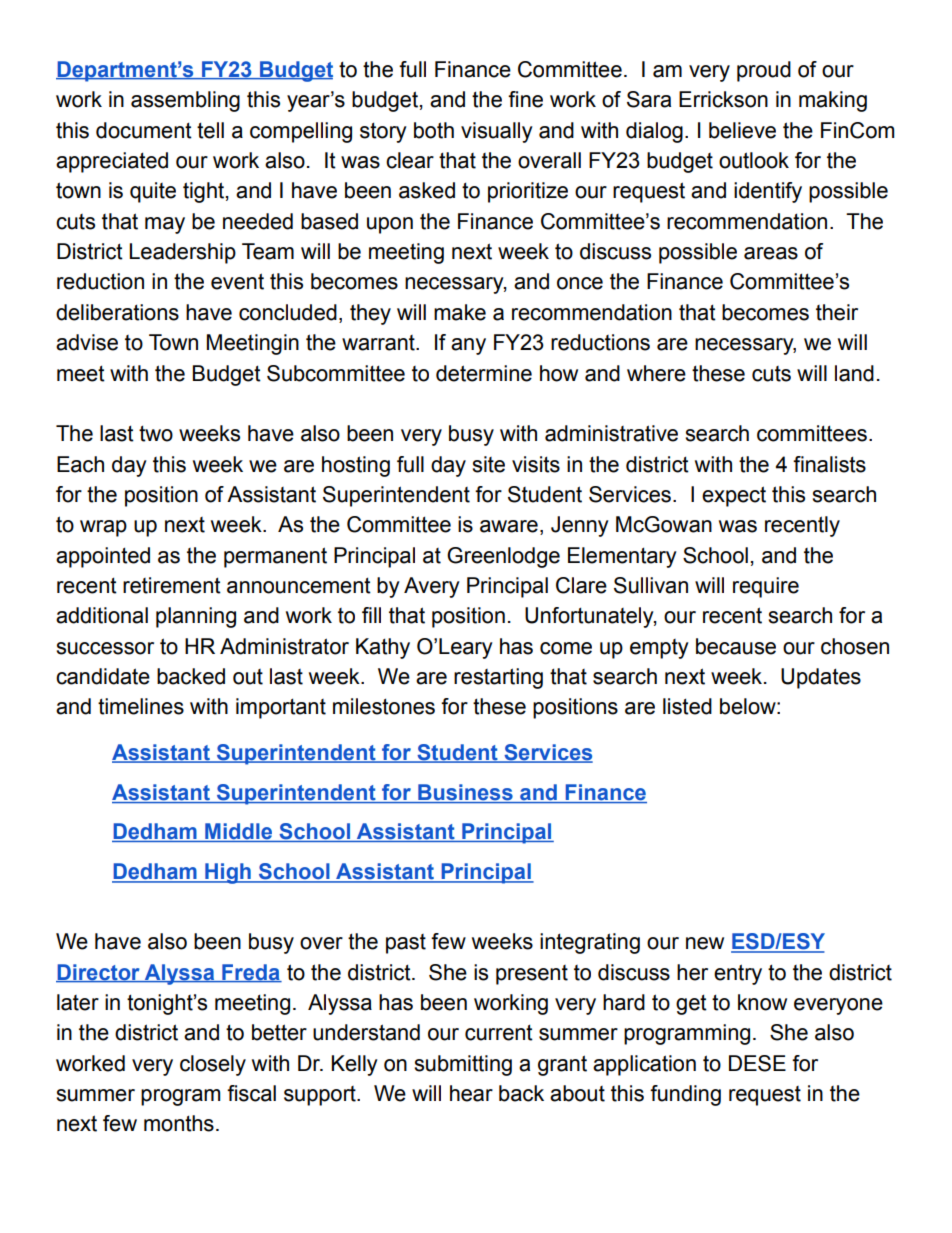  I want to click on two, so click(156, 433).
